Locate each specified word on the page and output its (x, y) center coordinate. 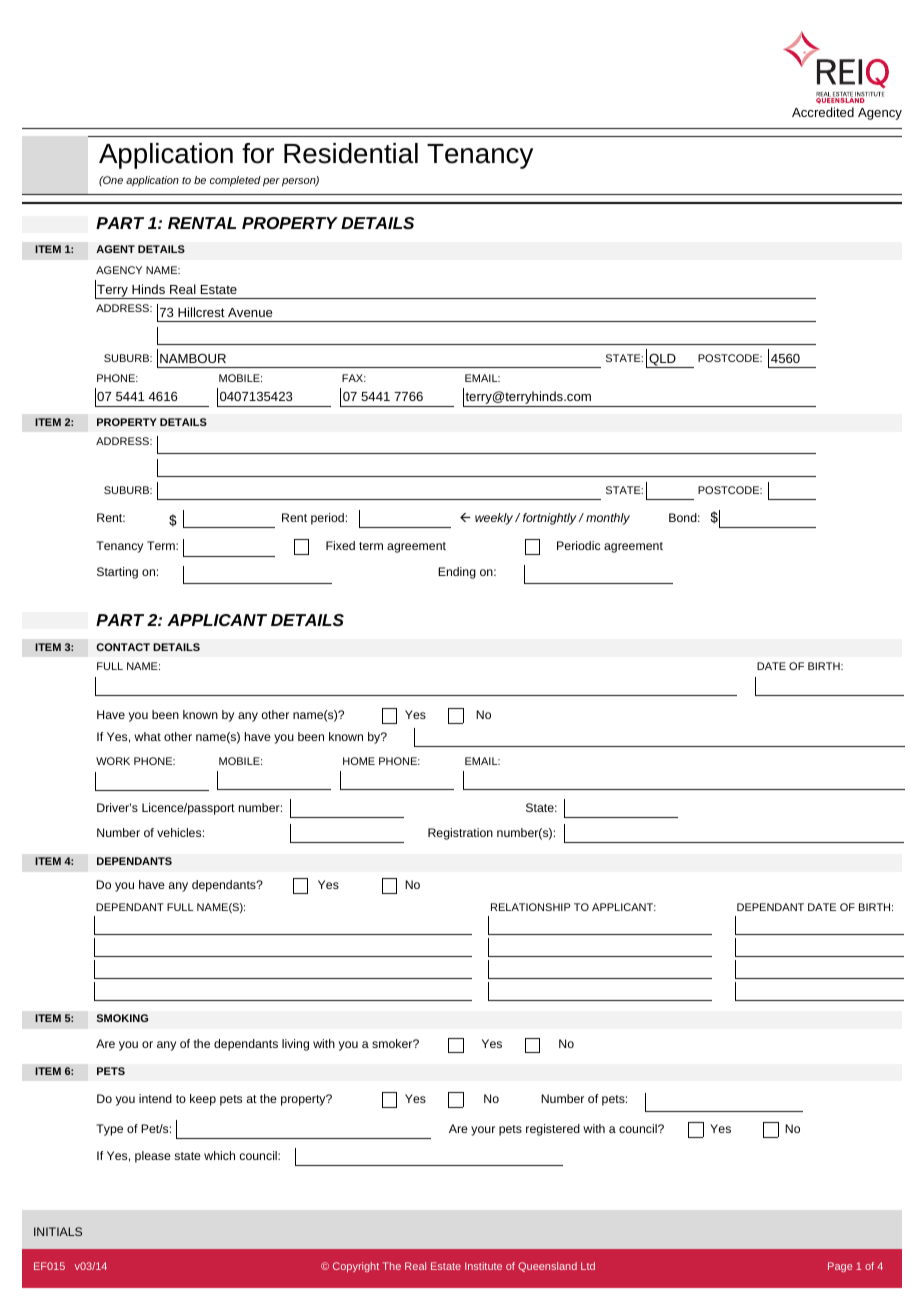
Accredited (823, 112)
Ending (457, 573)
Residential (351, 153)
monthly (608, 519)
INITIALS (58, 1231)
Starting (117, 573)
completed (235, 181)
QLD (662, 361)
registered (553, 1130)
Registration (460, 834)
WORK (113, 761)
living (295, 1045)
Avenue (250, 312)
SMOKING (122, 1018)
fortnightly (550, 519)
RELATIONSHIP (531, 907)
